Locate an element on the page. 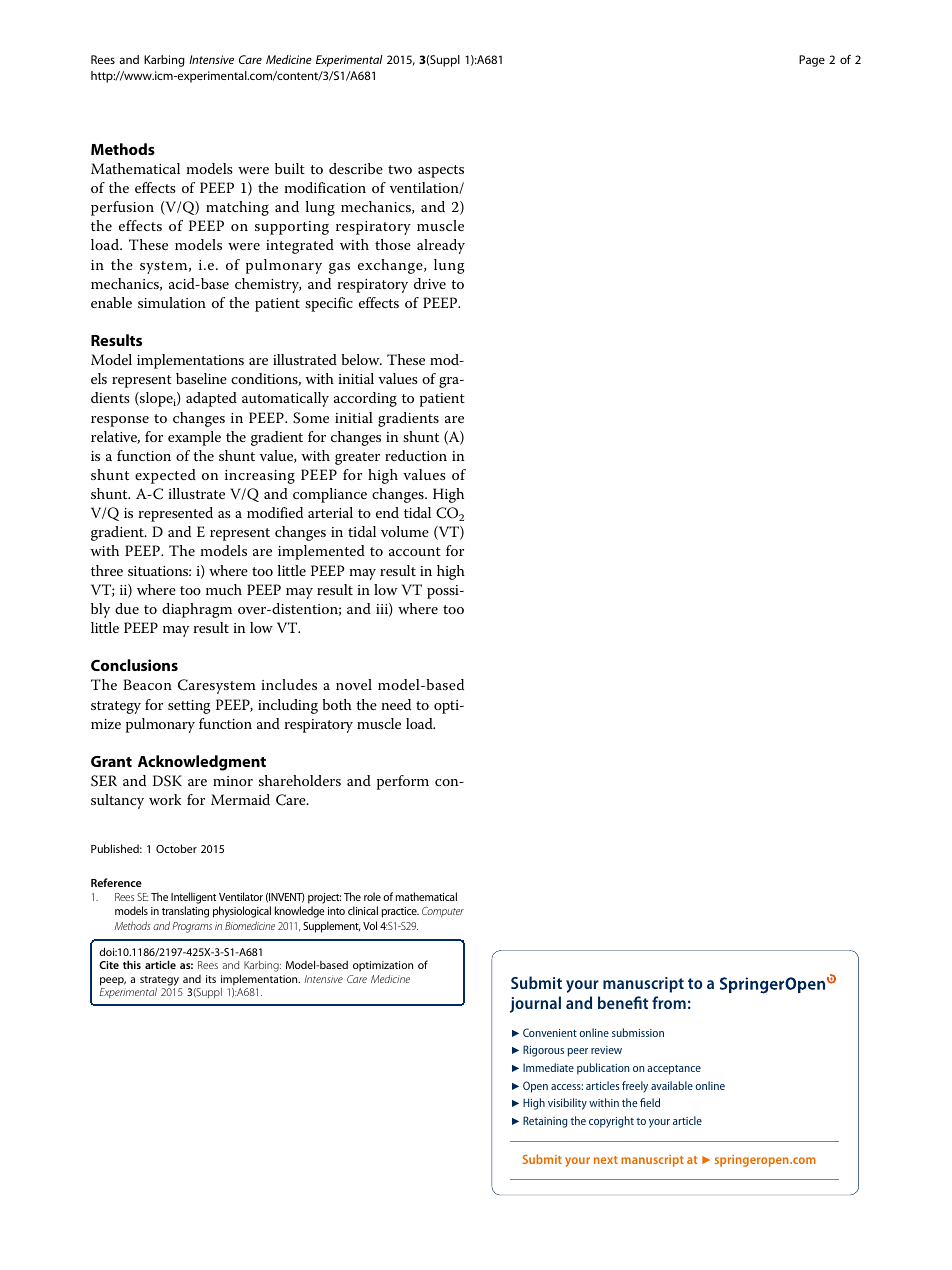  diaphragm is located at coordinates (197, 610).
